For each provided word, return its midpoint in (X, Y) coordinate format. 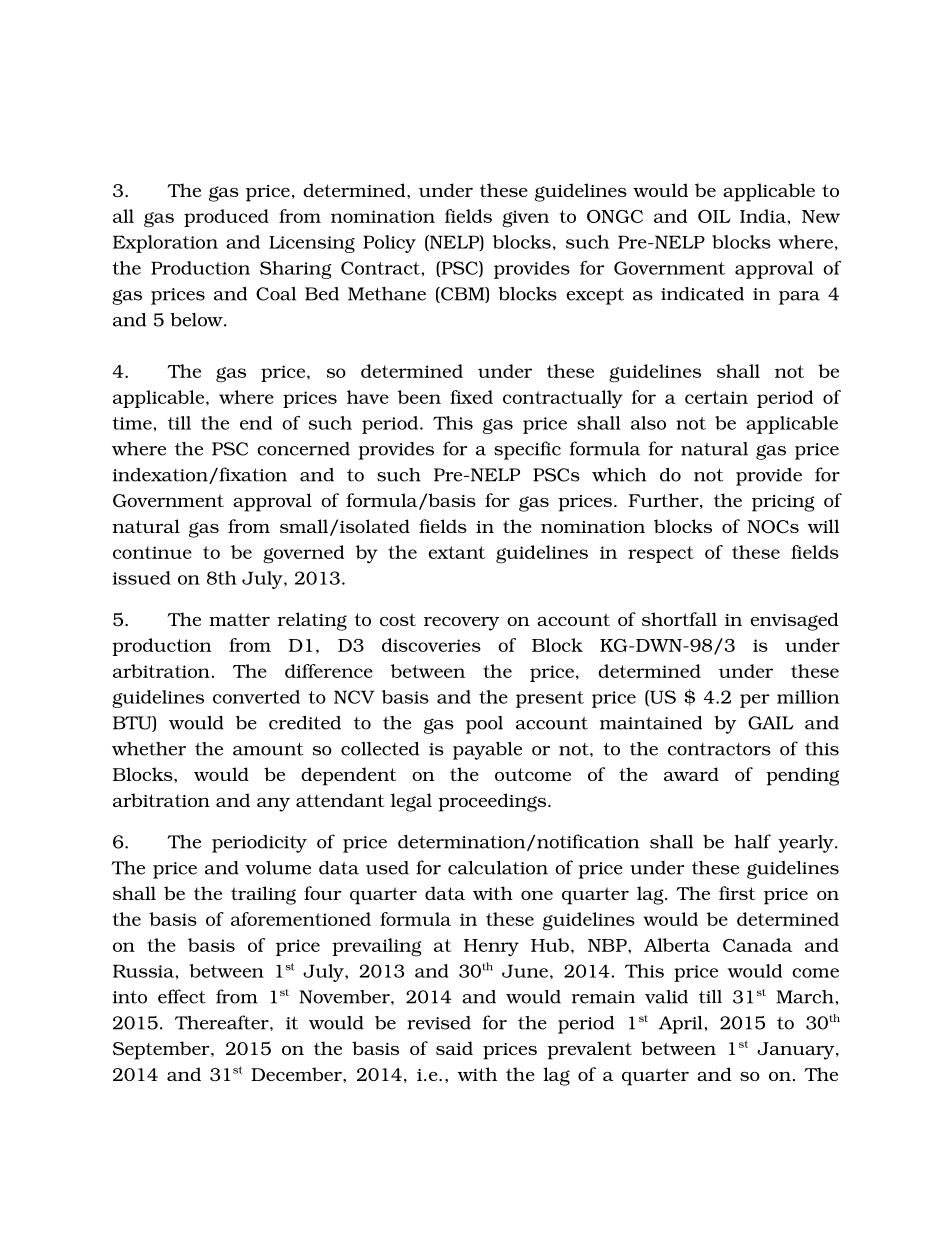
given (525, 219)
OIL (714, 216)
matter (239, 619)
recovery (461, 624)
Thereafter (223, 1022)
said (454, 1048)
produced (226, 218)
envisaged (794, 621)
